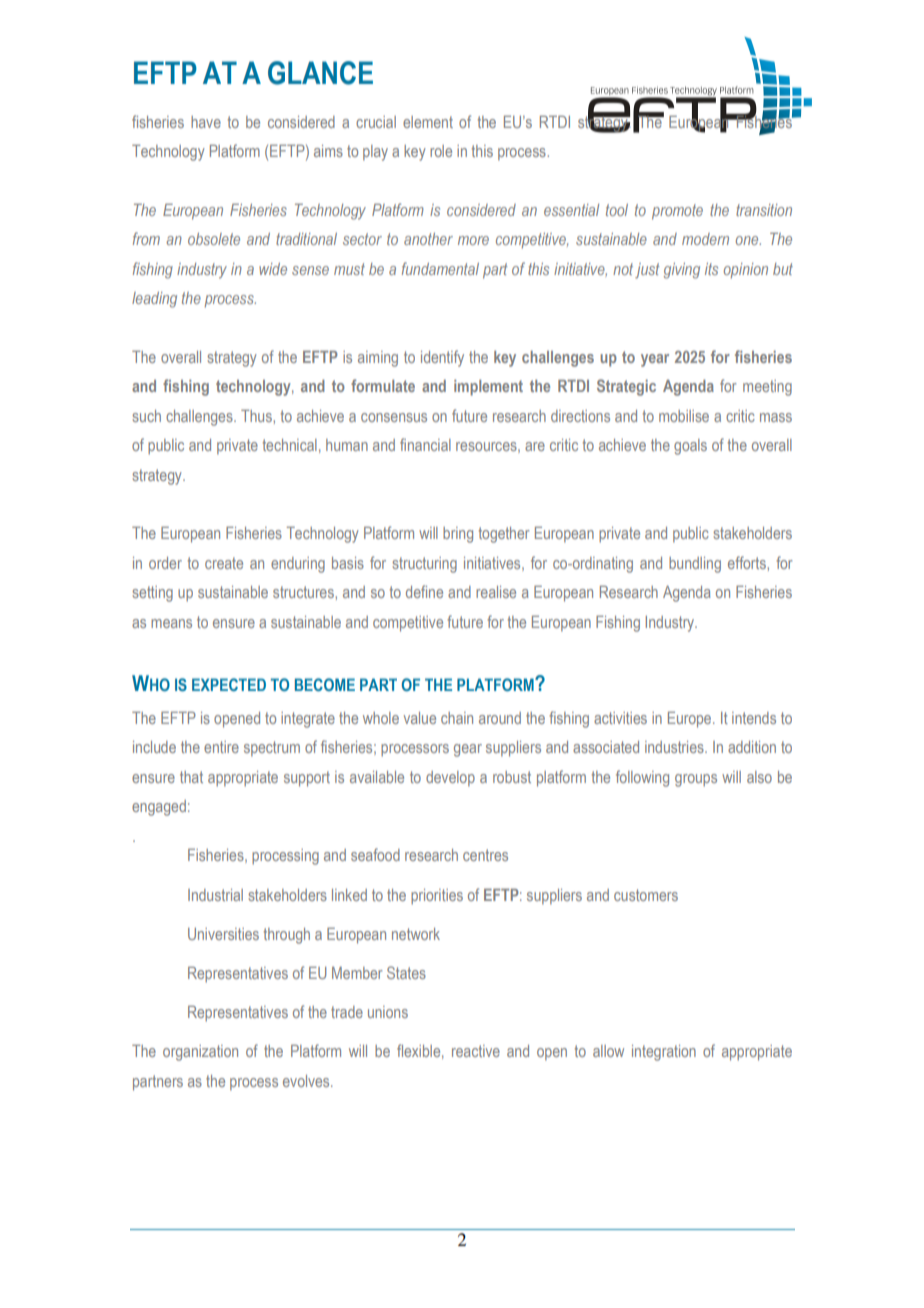 Image resolution: width=924 pixels, height=1308 pixels. Describe the element at coordinates (684, 416) in the document. I see `mobilise` at that location.
